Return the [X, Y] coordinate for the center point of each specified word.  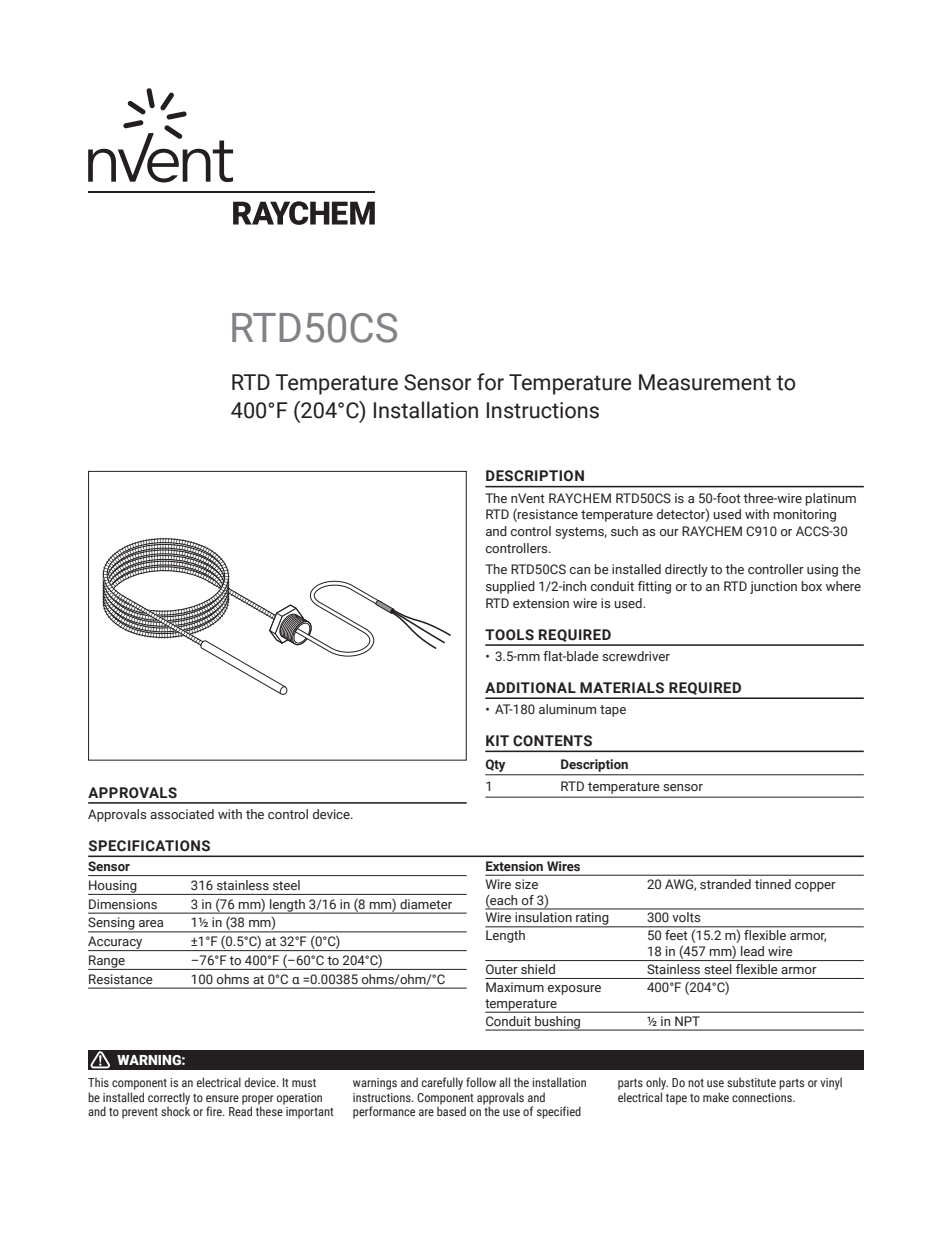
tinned [773, 884]
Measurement [705, 382]
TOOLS [509, 635]
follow [481, 1082]
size [526, 884]
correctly [169, 1099]
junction [773, 587]
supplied [510, 587]
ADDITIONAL [530, 688]
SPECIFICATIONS [149, 846]
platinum [831, 499]
